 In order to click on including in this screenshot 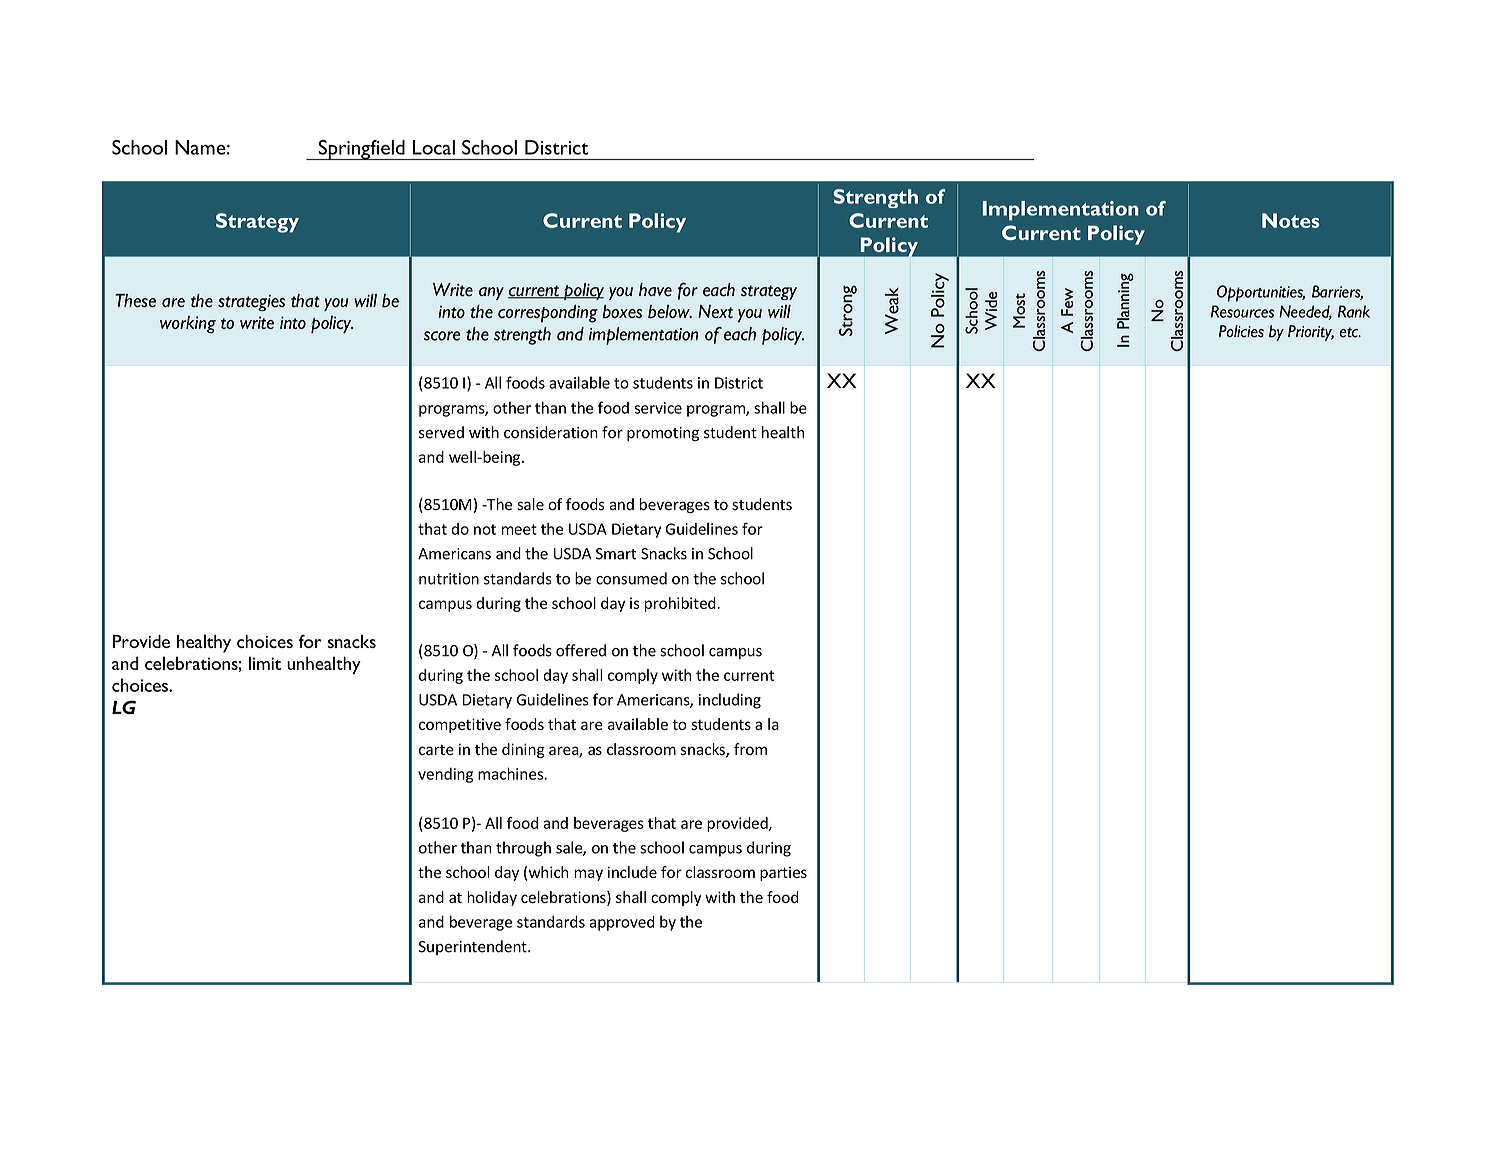, I will do `click(730, 701)`.
